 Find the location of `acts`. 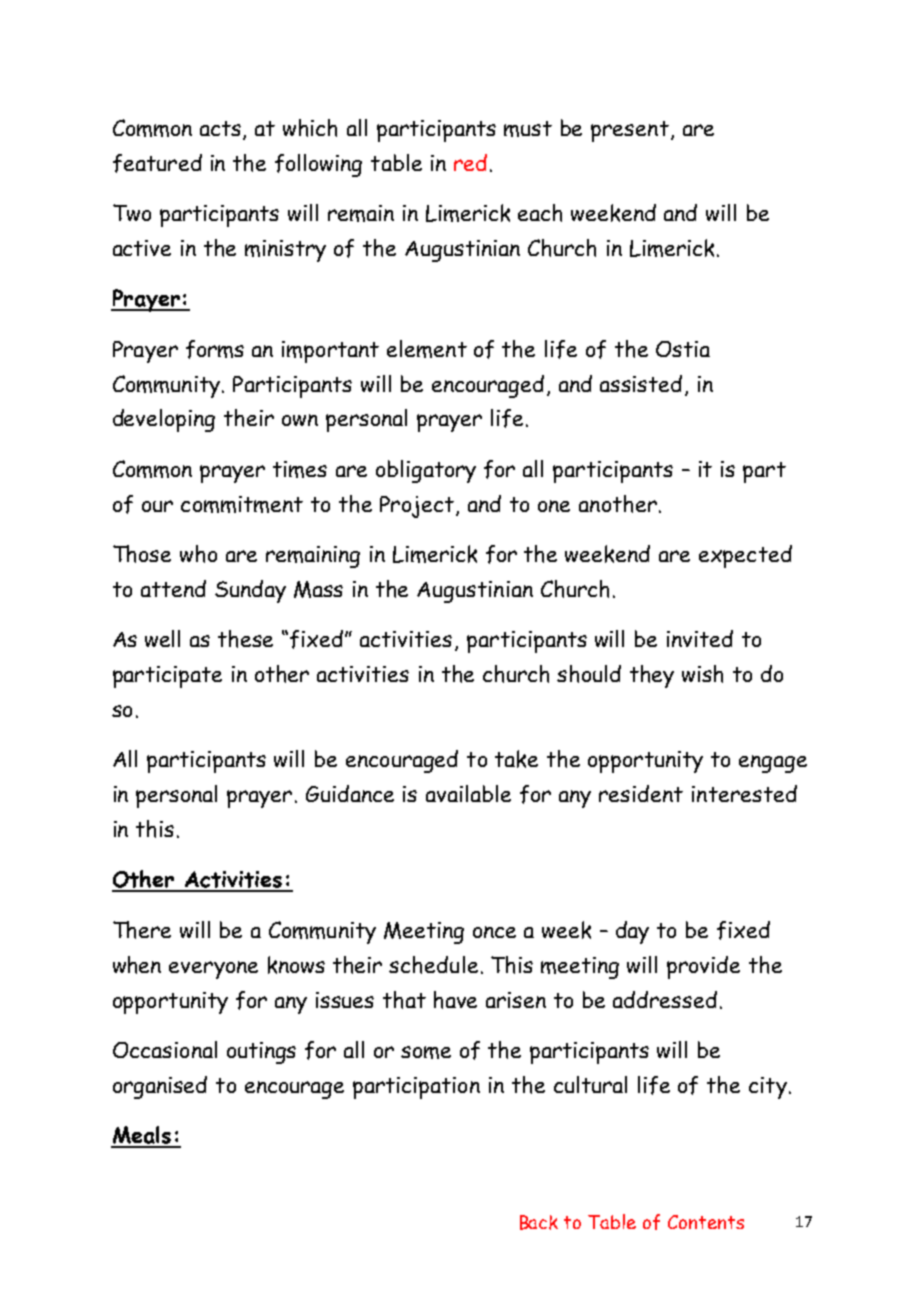

acts is located at coordinates (222, 130).
